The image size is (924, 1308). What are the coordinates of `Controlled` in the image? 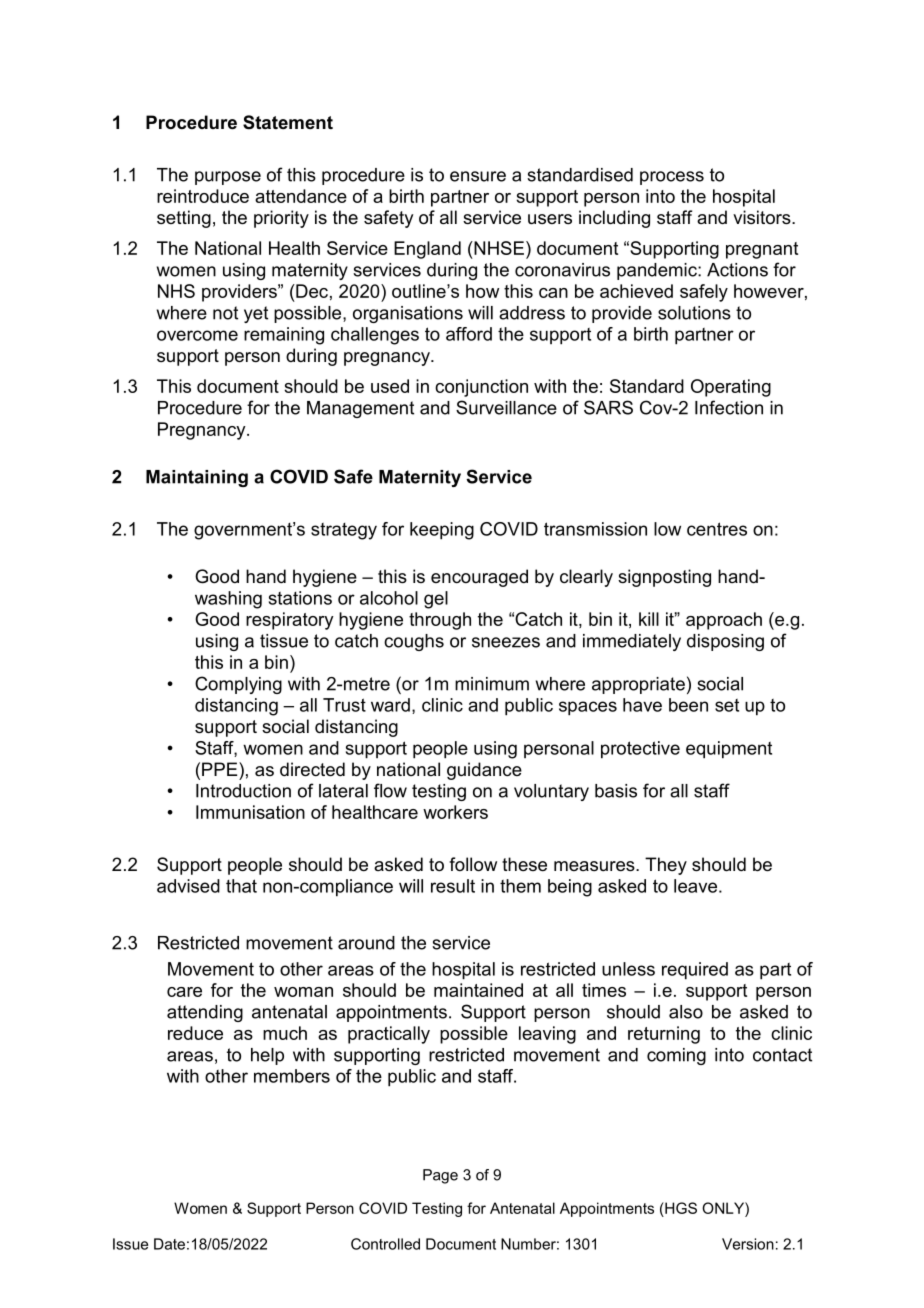 It's located at (385, 1244).
